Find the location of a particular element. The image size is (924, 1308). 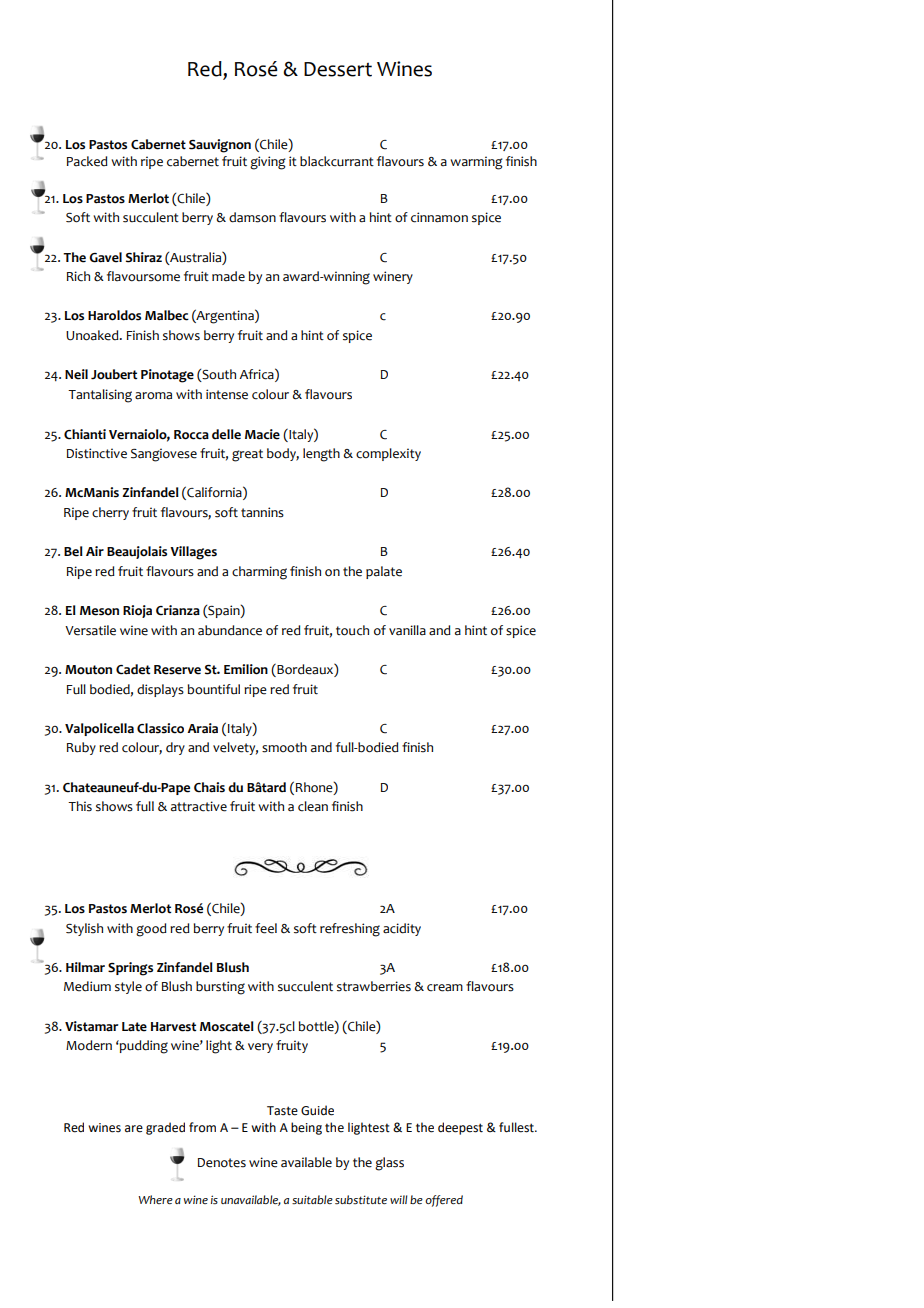

are is located at coordinates (134, 1129).
